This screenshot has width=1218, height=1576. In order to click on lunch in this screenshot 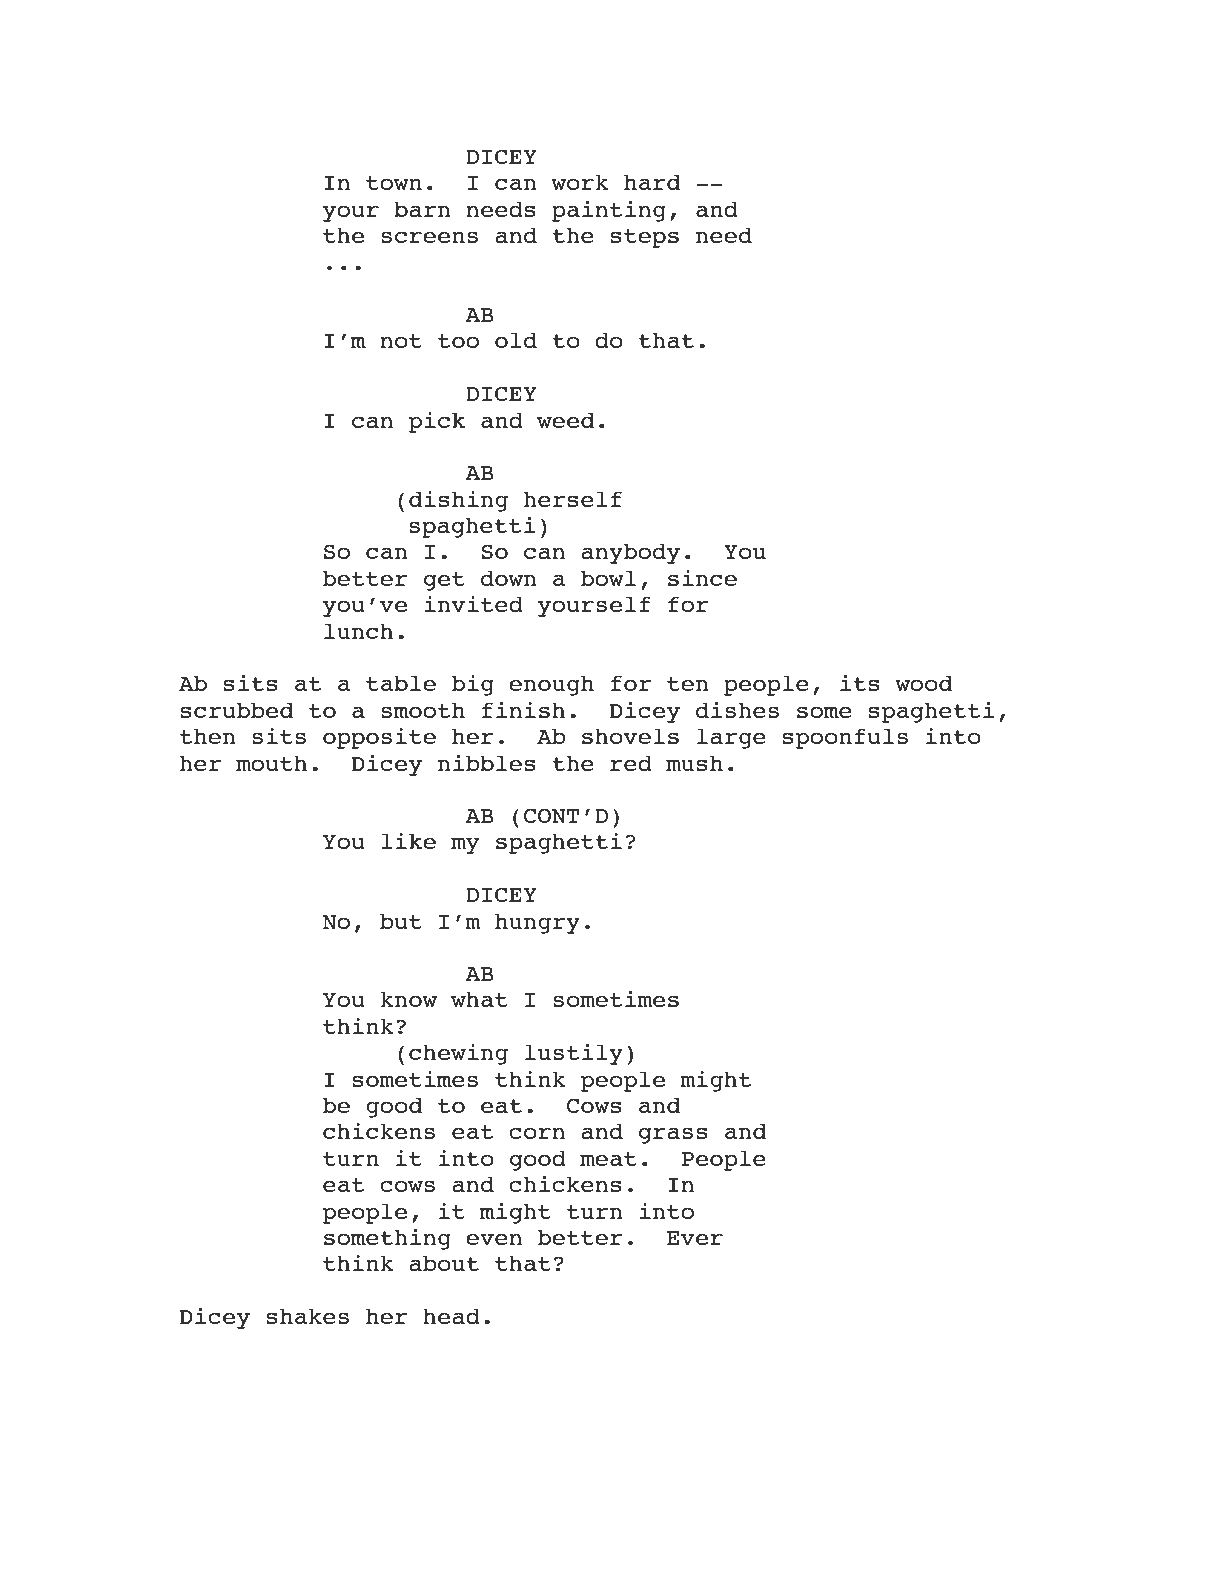, I will do `click(358, 631)`.
